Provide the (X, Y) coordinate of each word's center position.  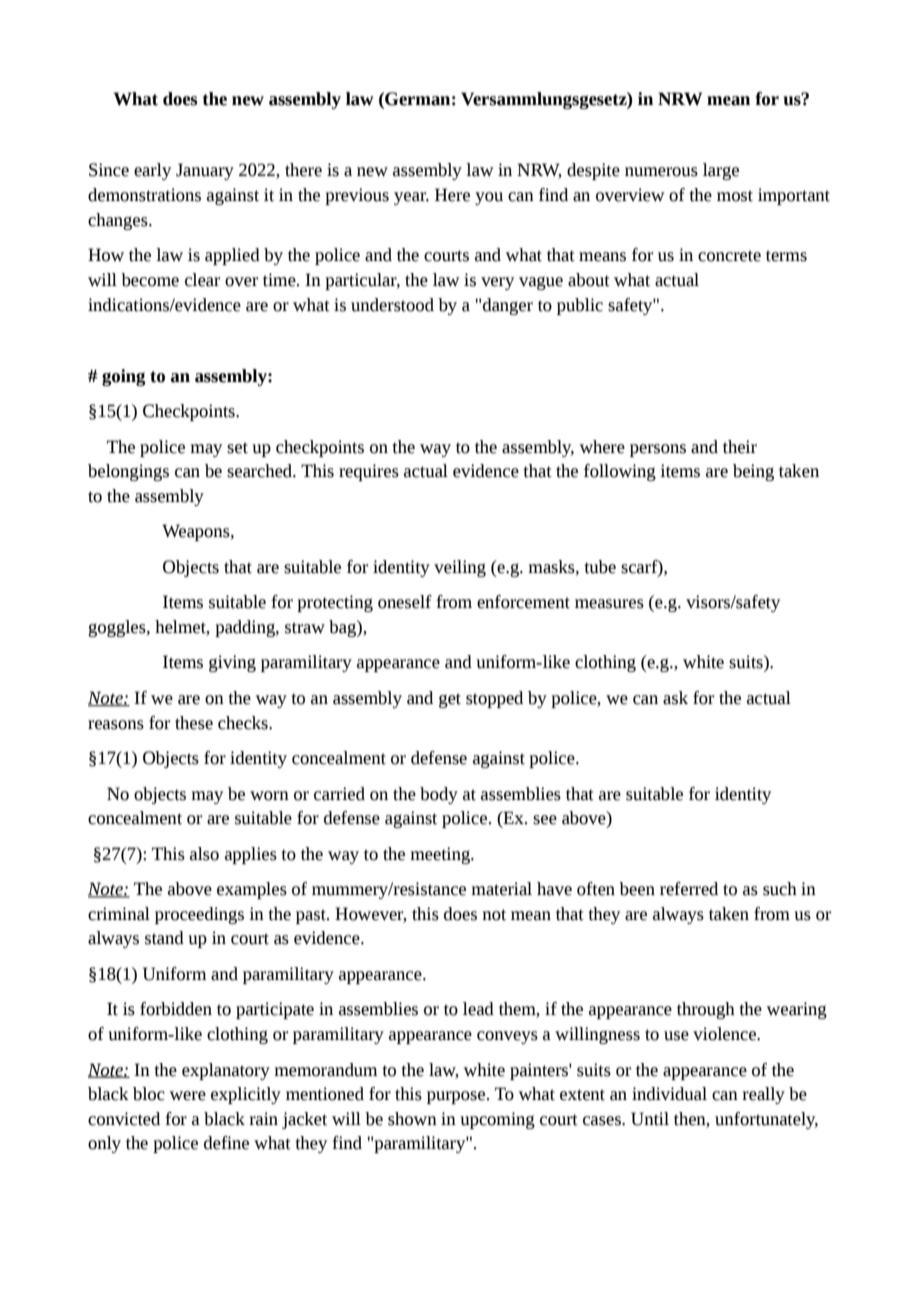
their (740, 447)
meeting (441, 855)
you (489, 198)
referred (689, 889)
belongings (128, 472)
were (188, 1096)
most (735, 196)
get (450, 700)
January (205, 171)
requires (369, 472)
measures (609, 604)
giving (232, 663)
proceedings (199, 915)
